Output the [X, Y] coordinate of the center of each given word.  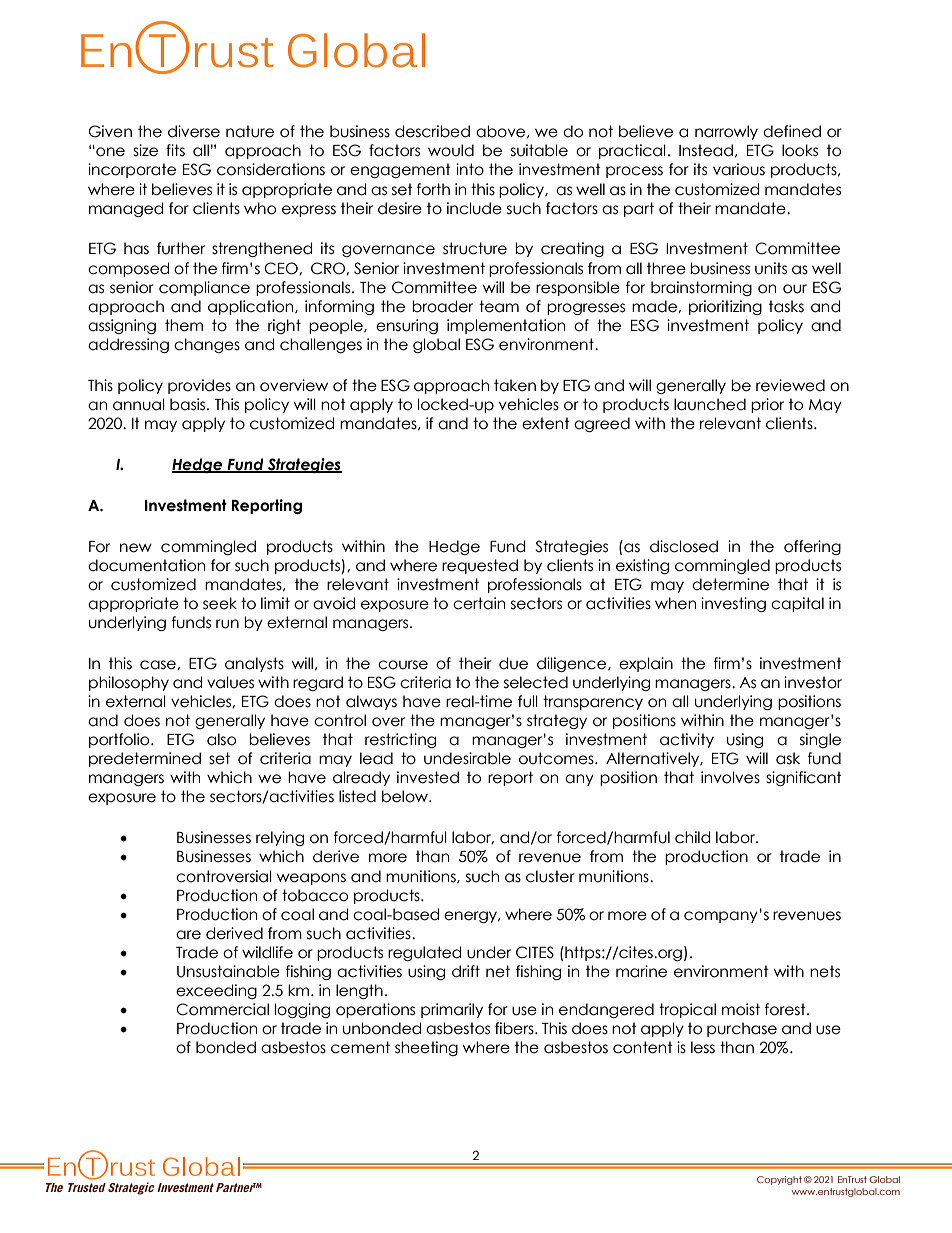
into [470, 169]
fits [175, 150]
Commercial [222, 1009]
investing [733, 604]
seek [220, 603]
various [739, 169]
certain [479, 603]
